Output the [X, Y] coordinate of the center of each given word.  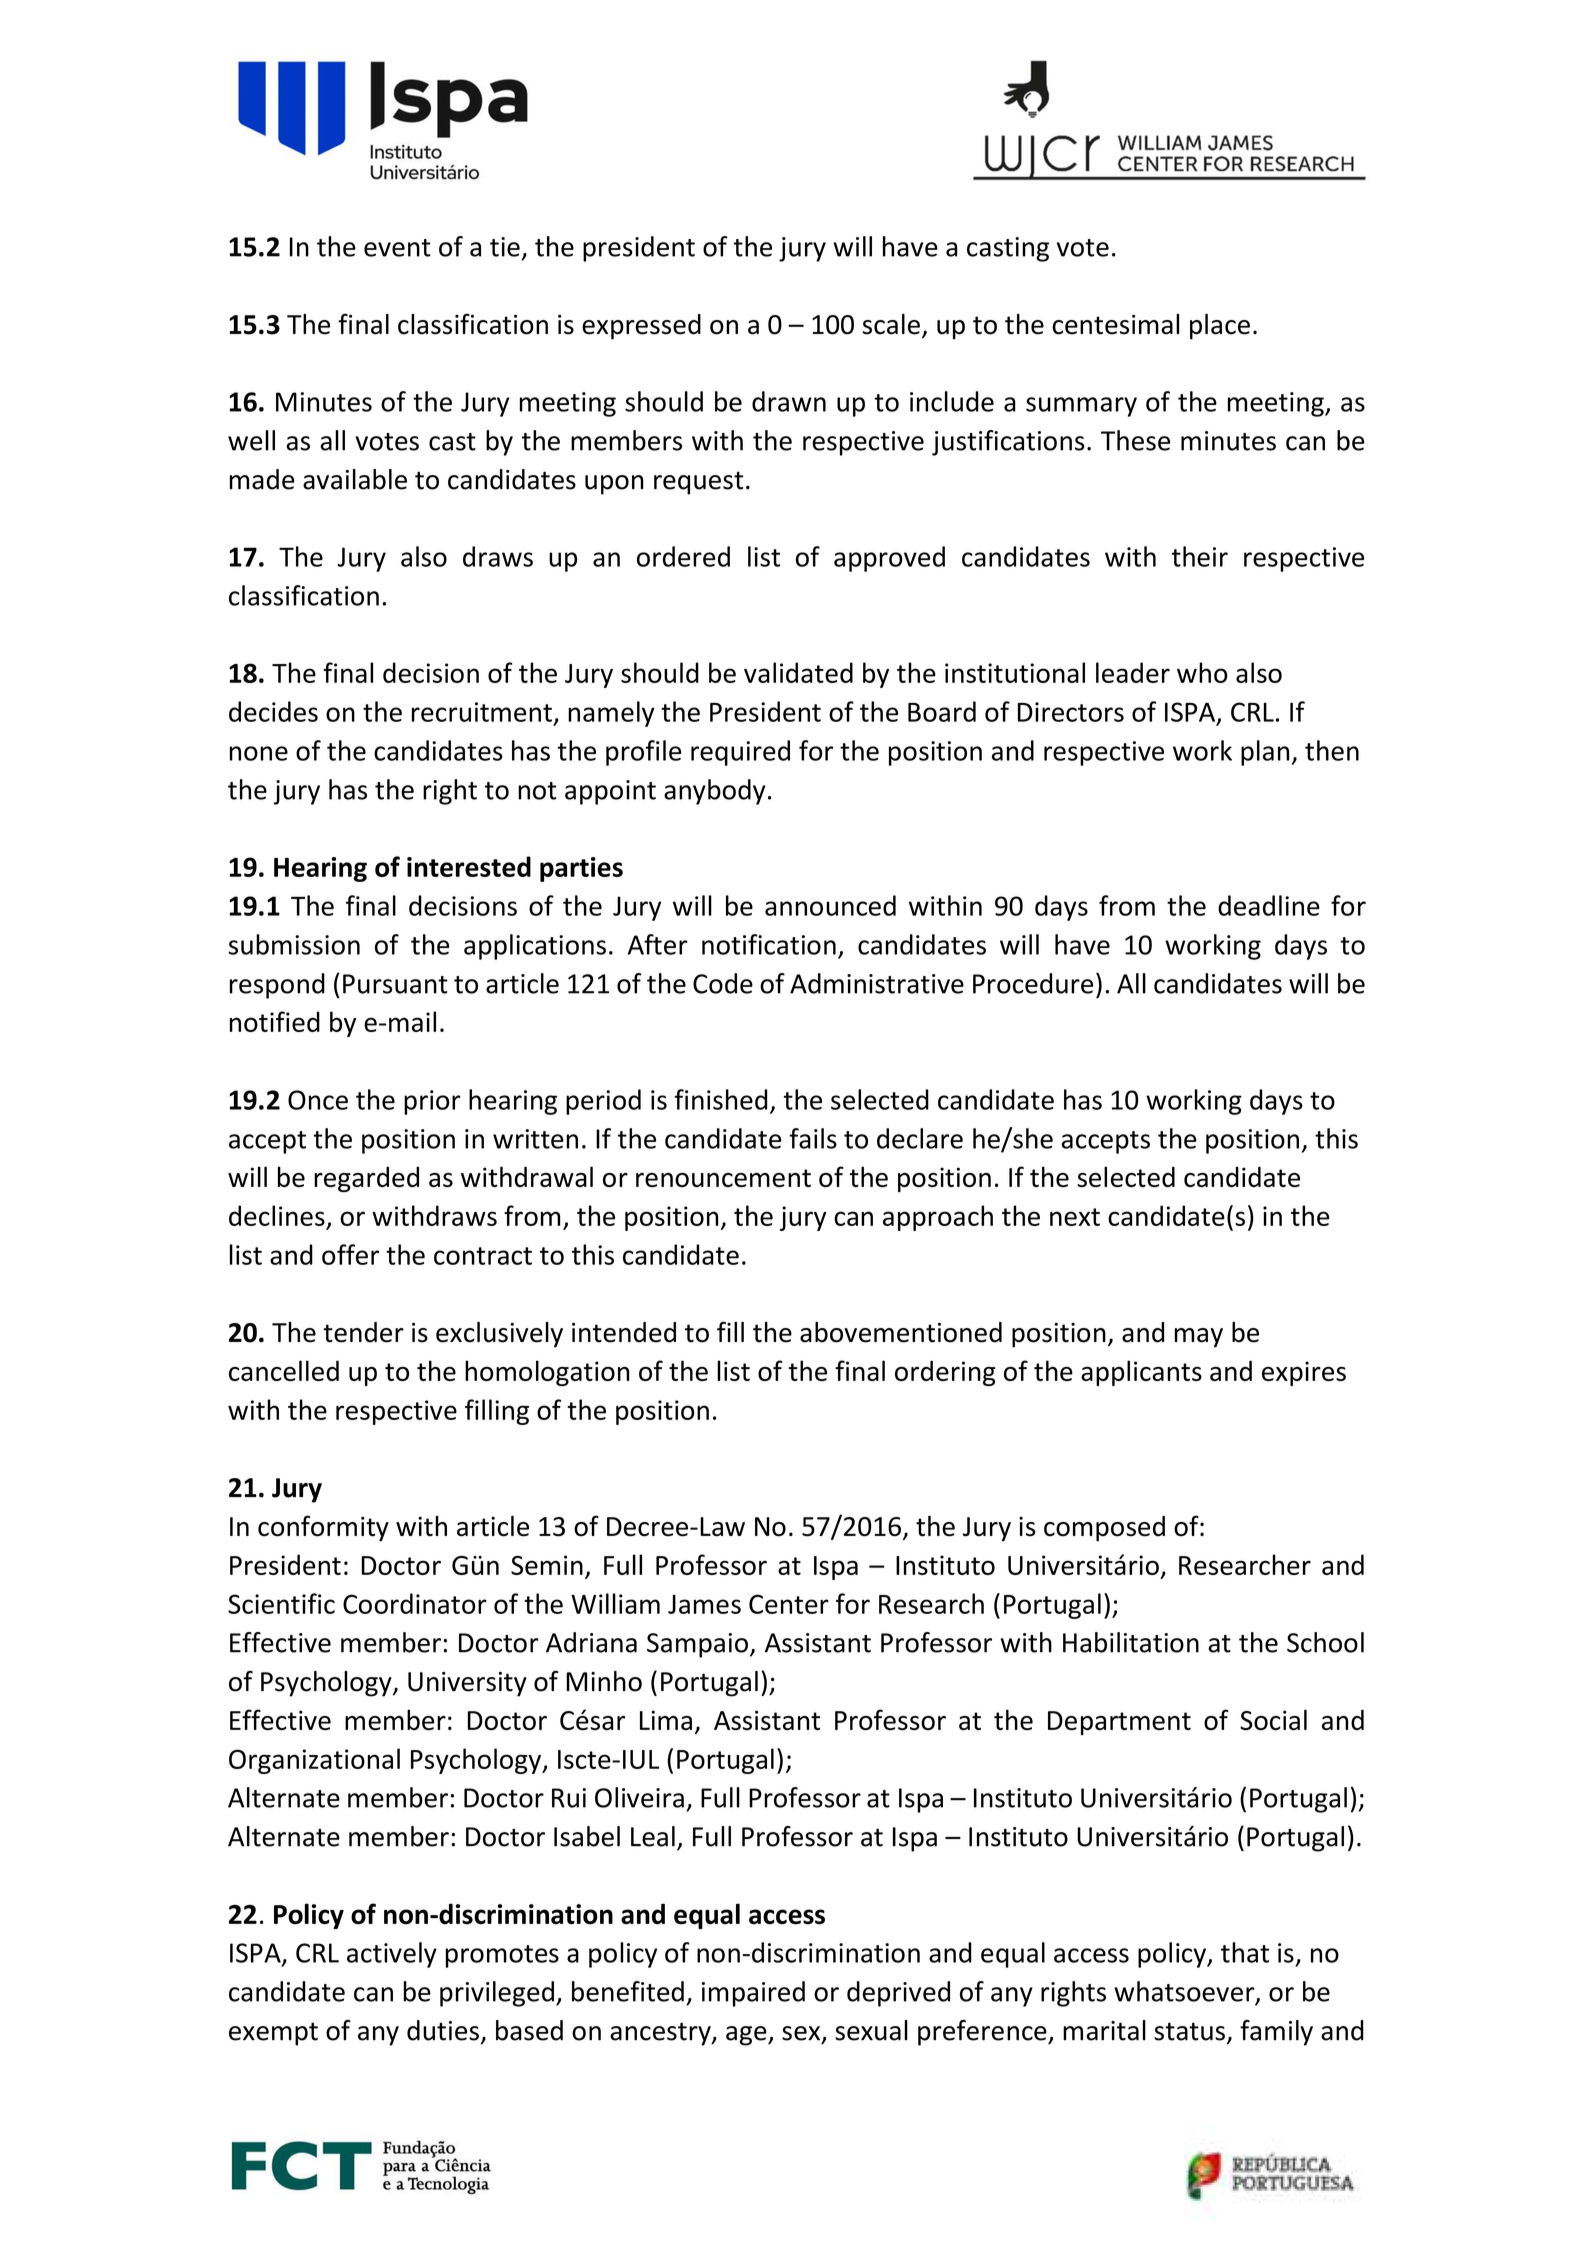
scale [891, 324]
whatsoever [1185, 1992]
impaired [753, 1994]
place [1220, 327]
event [397, 248]
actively [392, 1955]
